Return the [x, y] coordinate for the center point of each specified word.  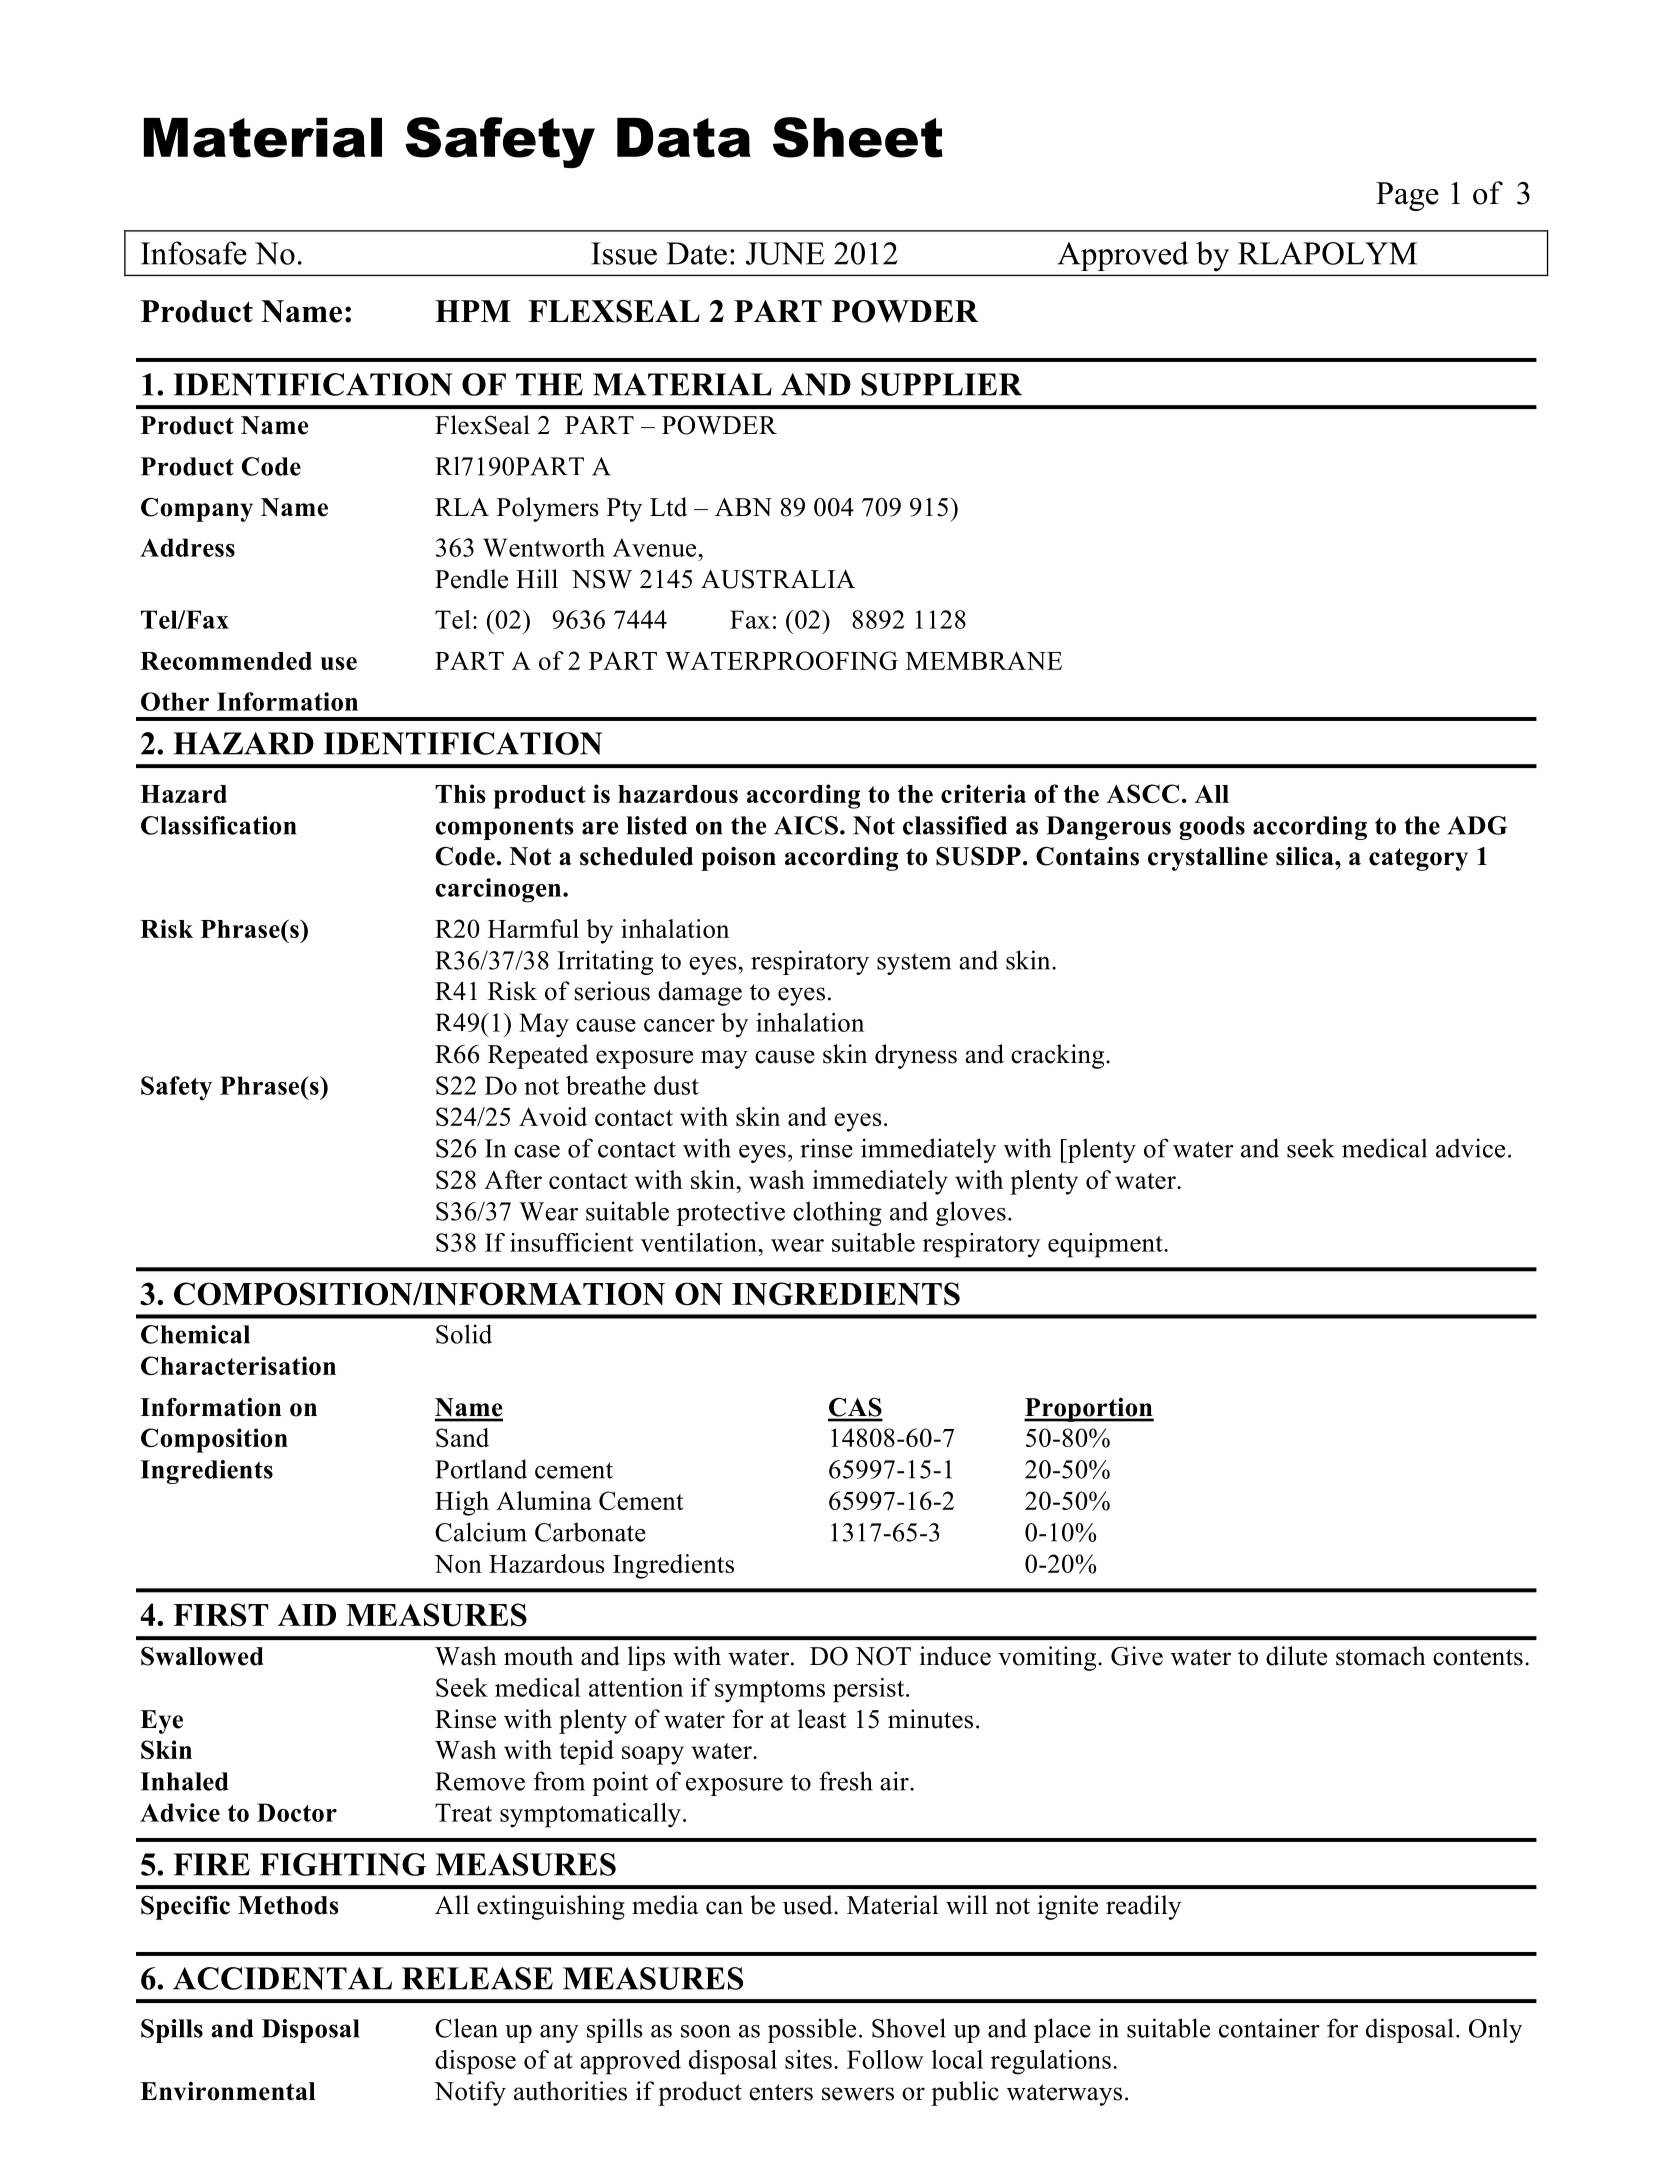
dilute [1296, 1656]
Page [1407, 196]
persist [870, 1690]
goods [1212, 828]
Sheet [858, 137]
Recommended [226, 661]
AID [307, 1615]
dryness [916, 1056]
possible [812, 2030]
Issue [624, 253]
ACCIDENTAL [282, 1978]
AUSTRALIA [778, 579]
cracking [1059, 1056]
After [513, 1179]
